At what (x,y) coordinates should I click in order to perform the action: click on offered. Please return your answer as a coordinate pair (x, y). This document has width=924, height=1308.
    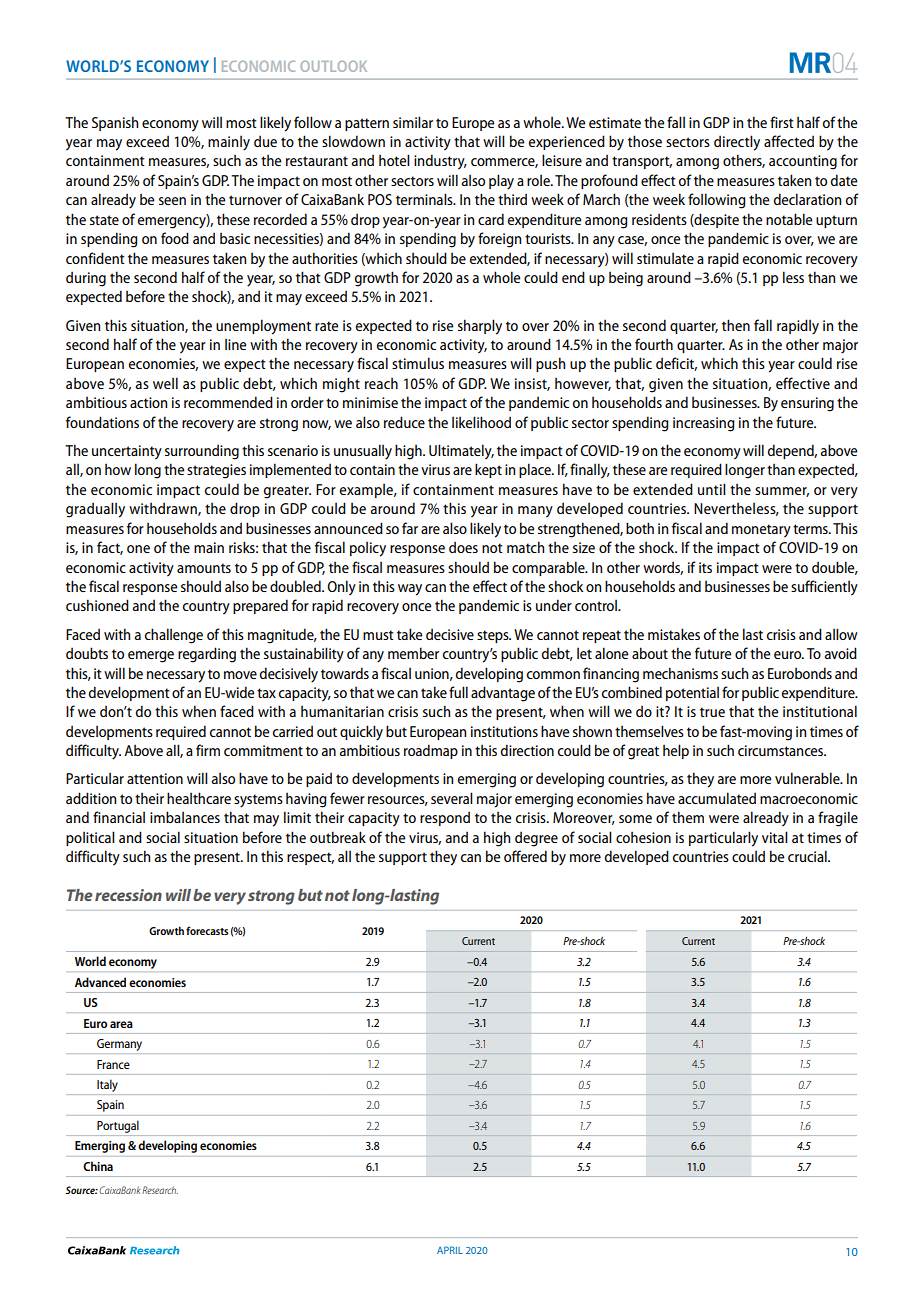
    Looking at the image, I should click on (525, 856).
